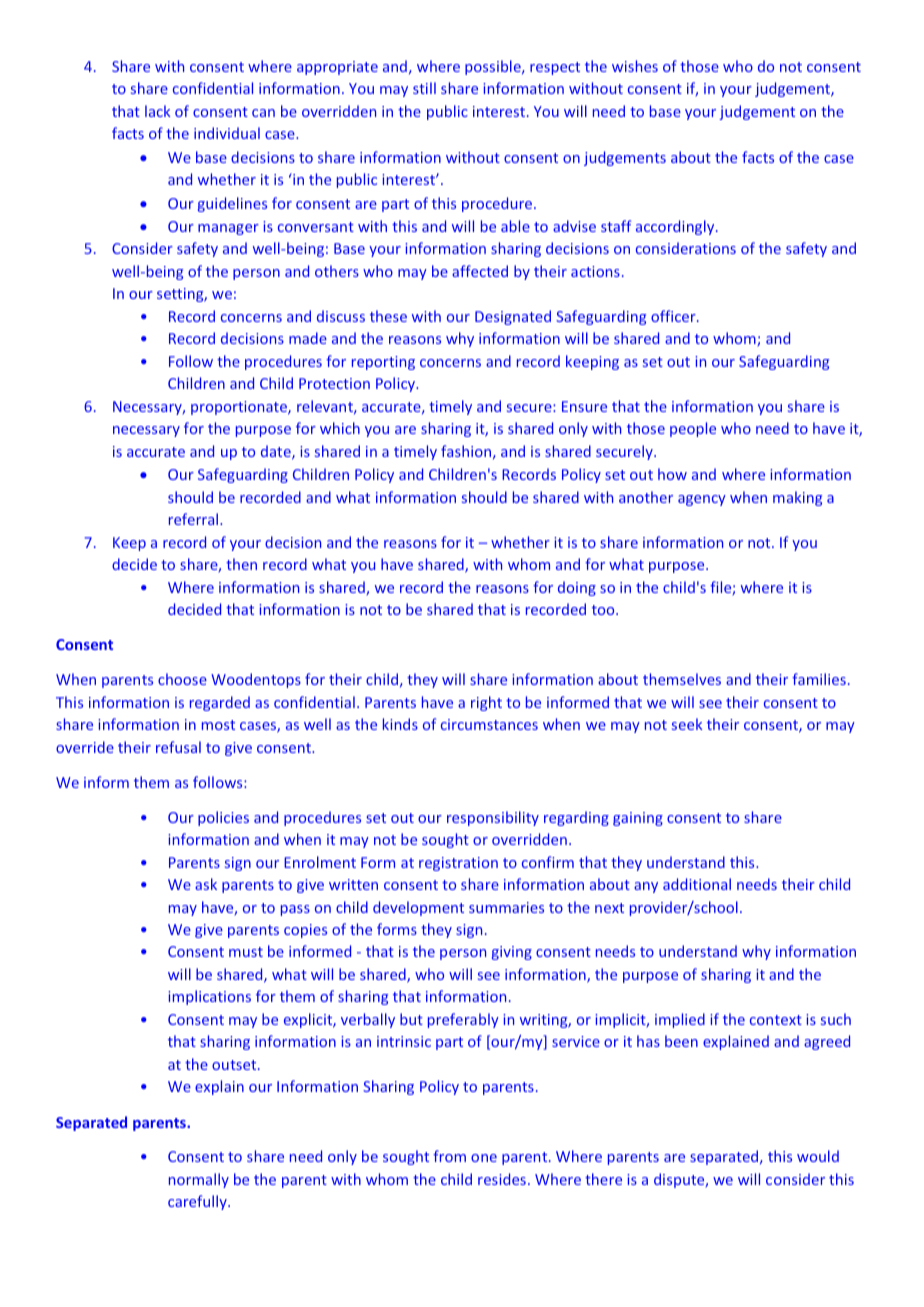  What do you see at coordinates (424, 88) in the screenshot?
I see `still` at bounding box center [424, 88].
